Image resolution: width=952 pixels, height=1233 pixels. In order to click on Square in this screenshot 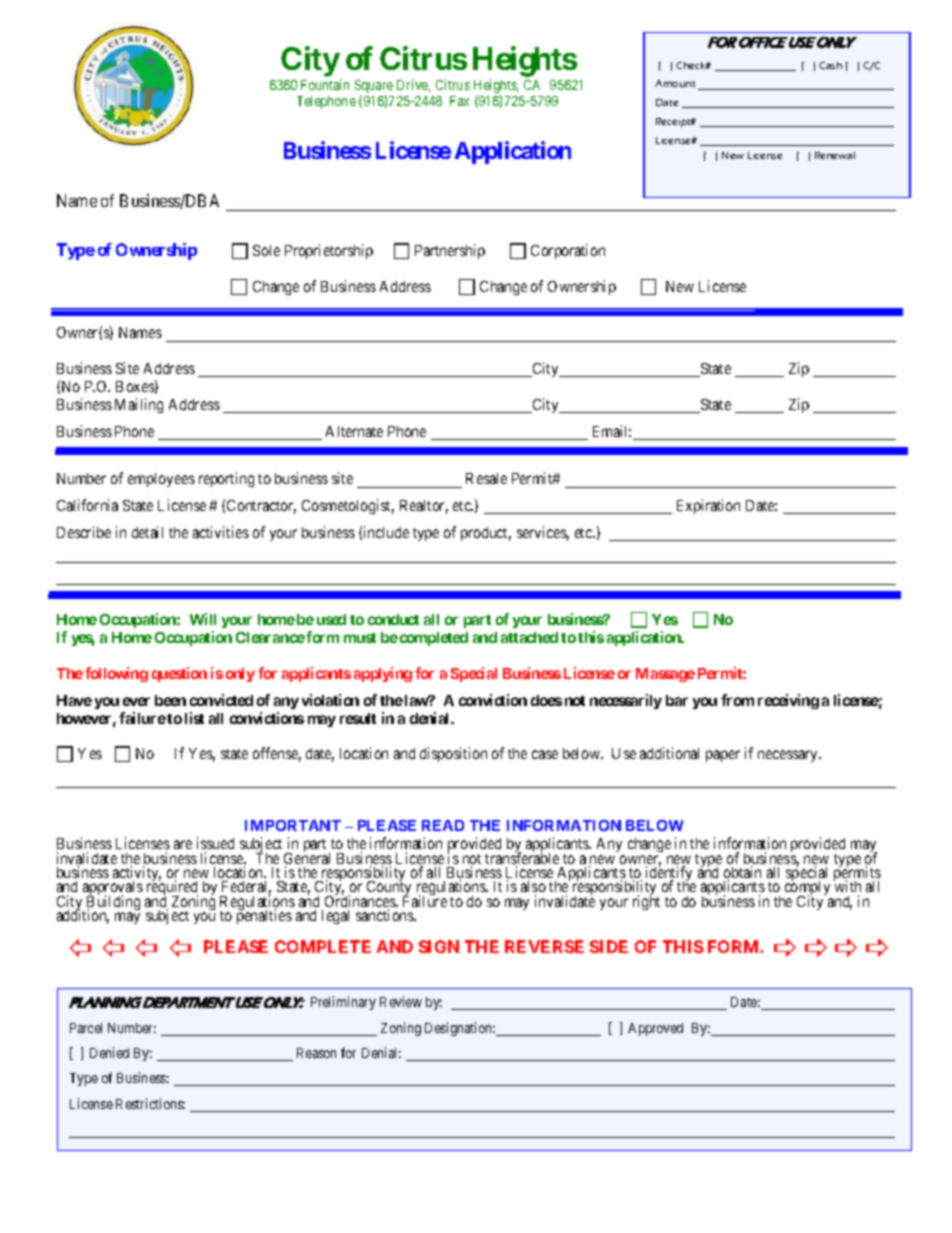, I will do `click(374, 88)`.
